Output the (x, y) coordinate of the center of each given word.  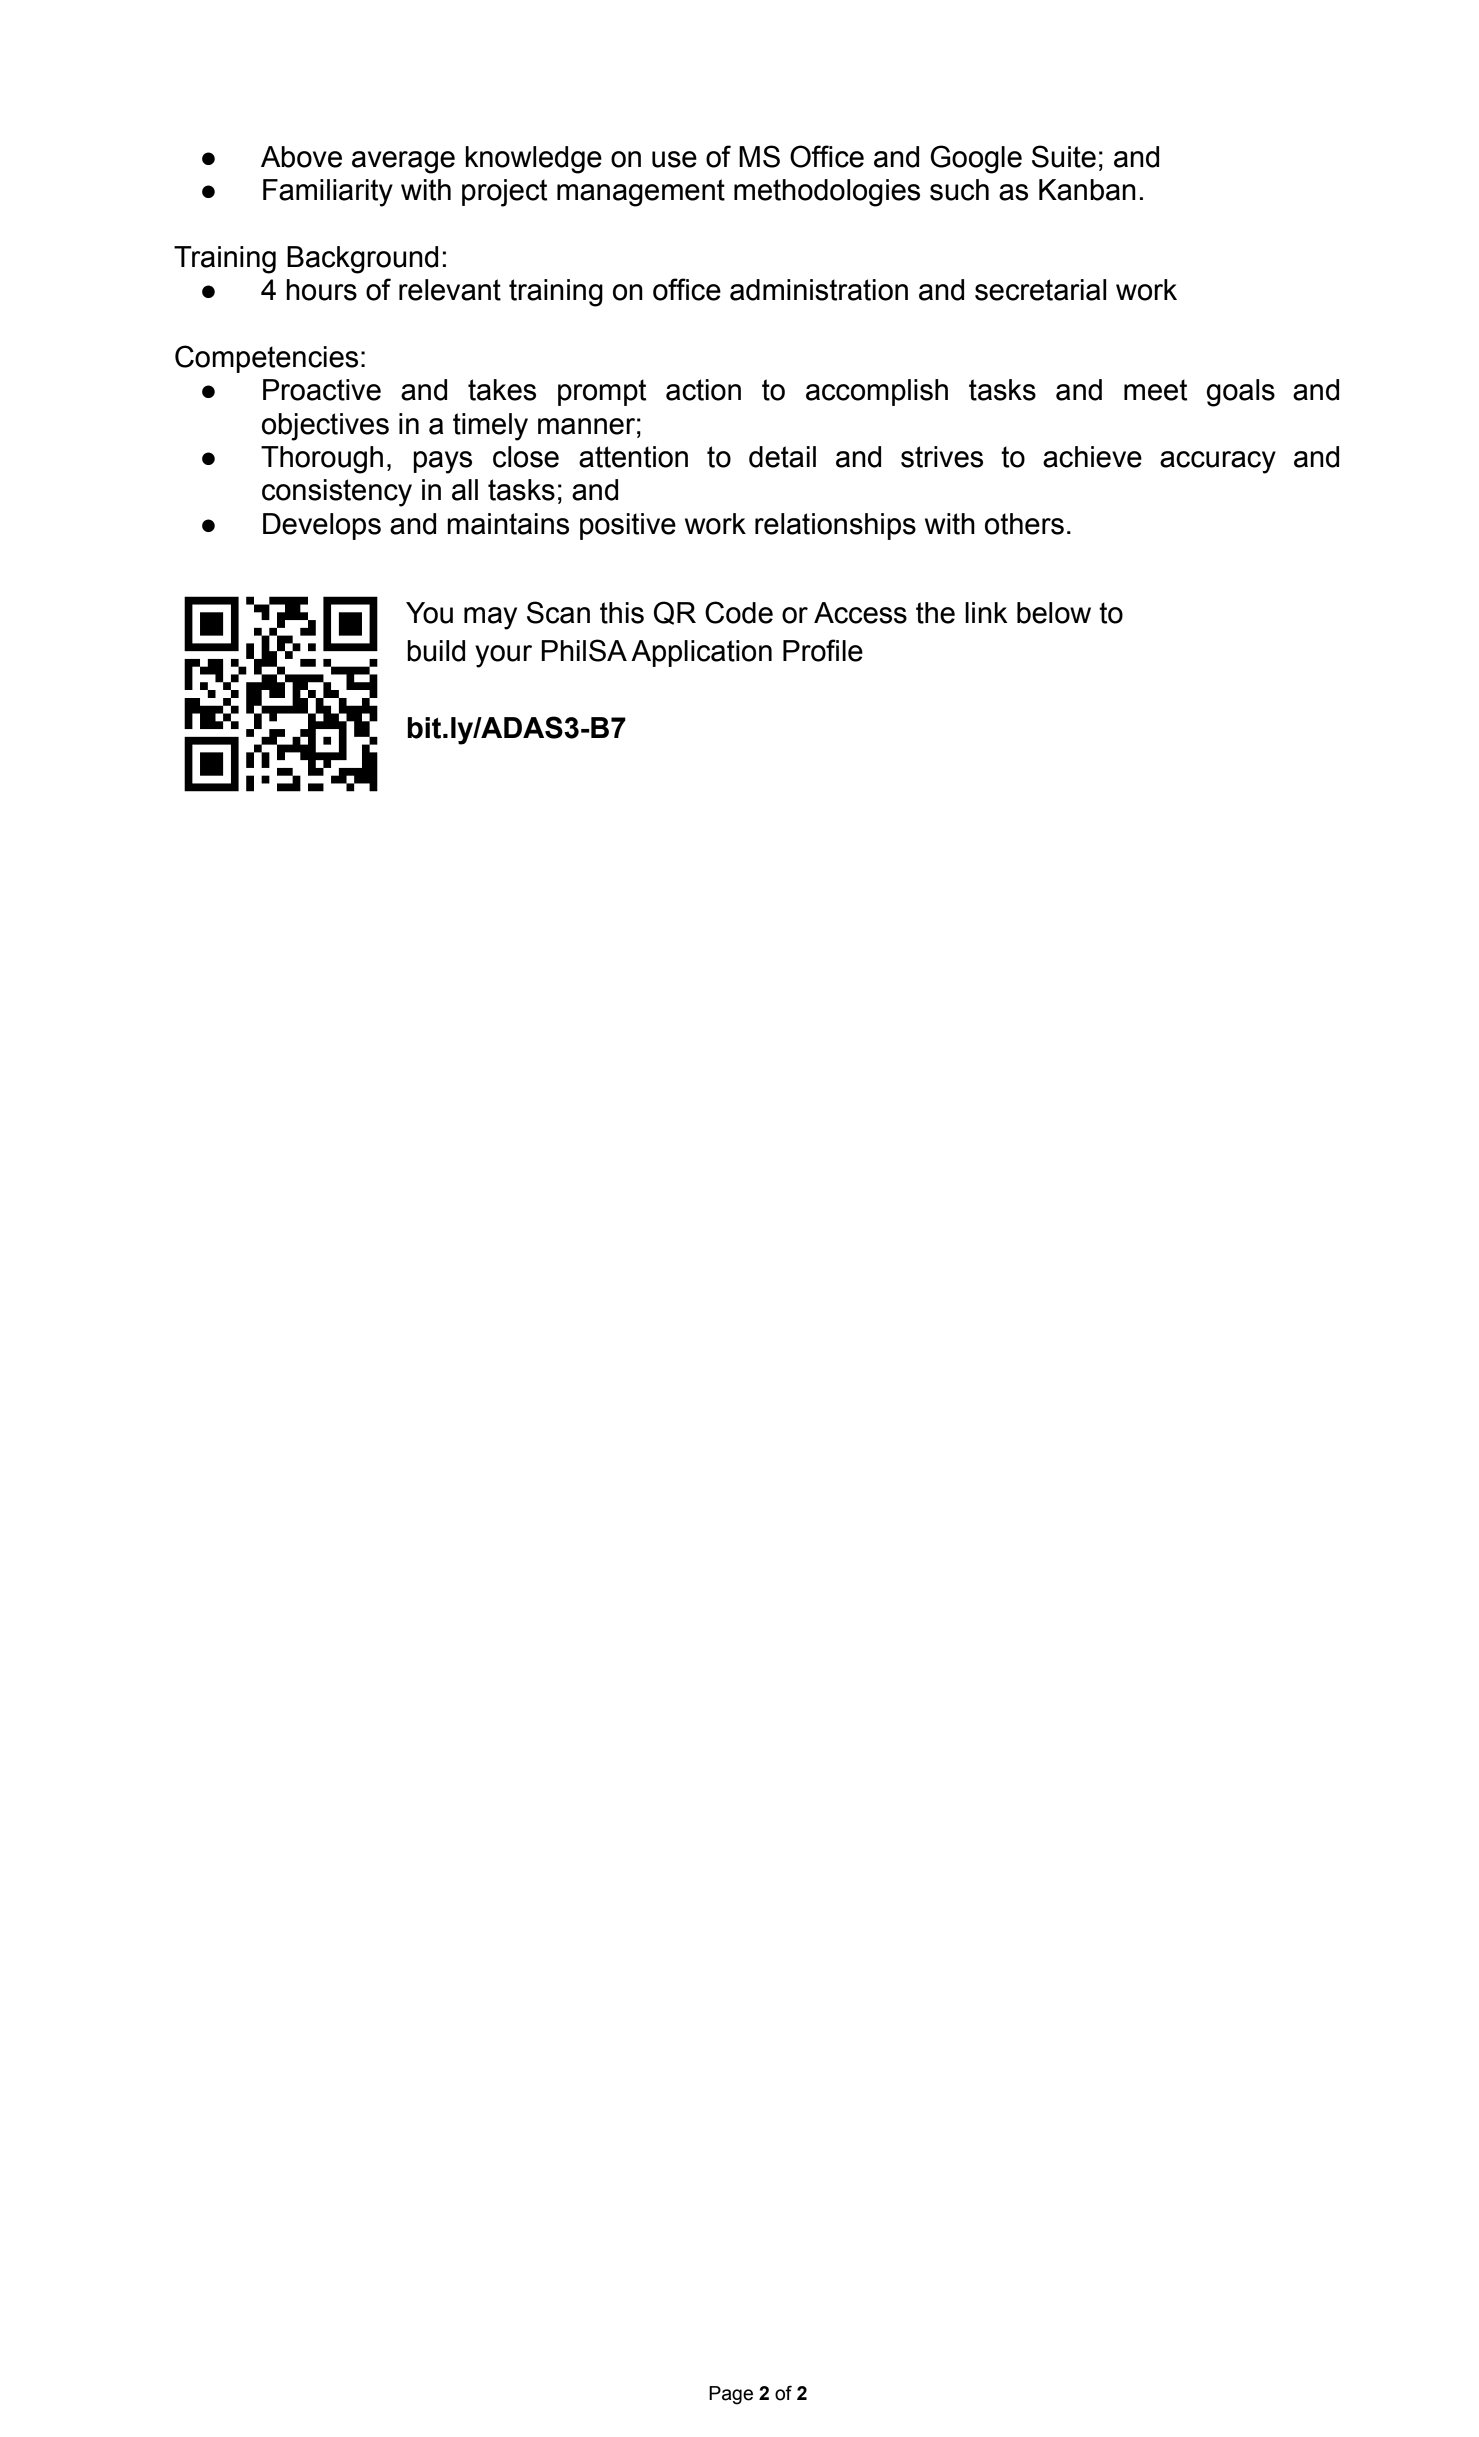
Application (701, 653)
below (1054, 613)
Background (362, 260)
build (436, 651)
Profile (823, 650)
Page (731, 2395)
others (1024, 524)
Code (739, 612)
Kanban (1087, 190)
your (503, 656)
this (622, 613)
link (986, 612)
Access (860, 613)
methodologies (827, 193)
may (490, 618)
